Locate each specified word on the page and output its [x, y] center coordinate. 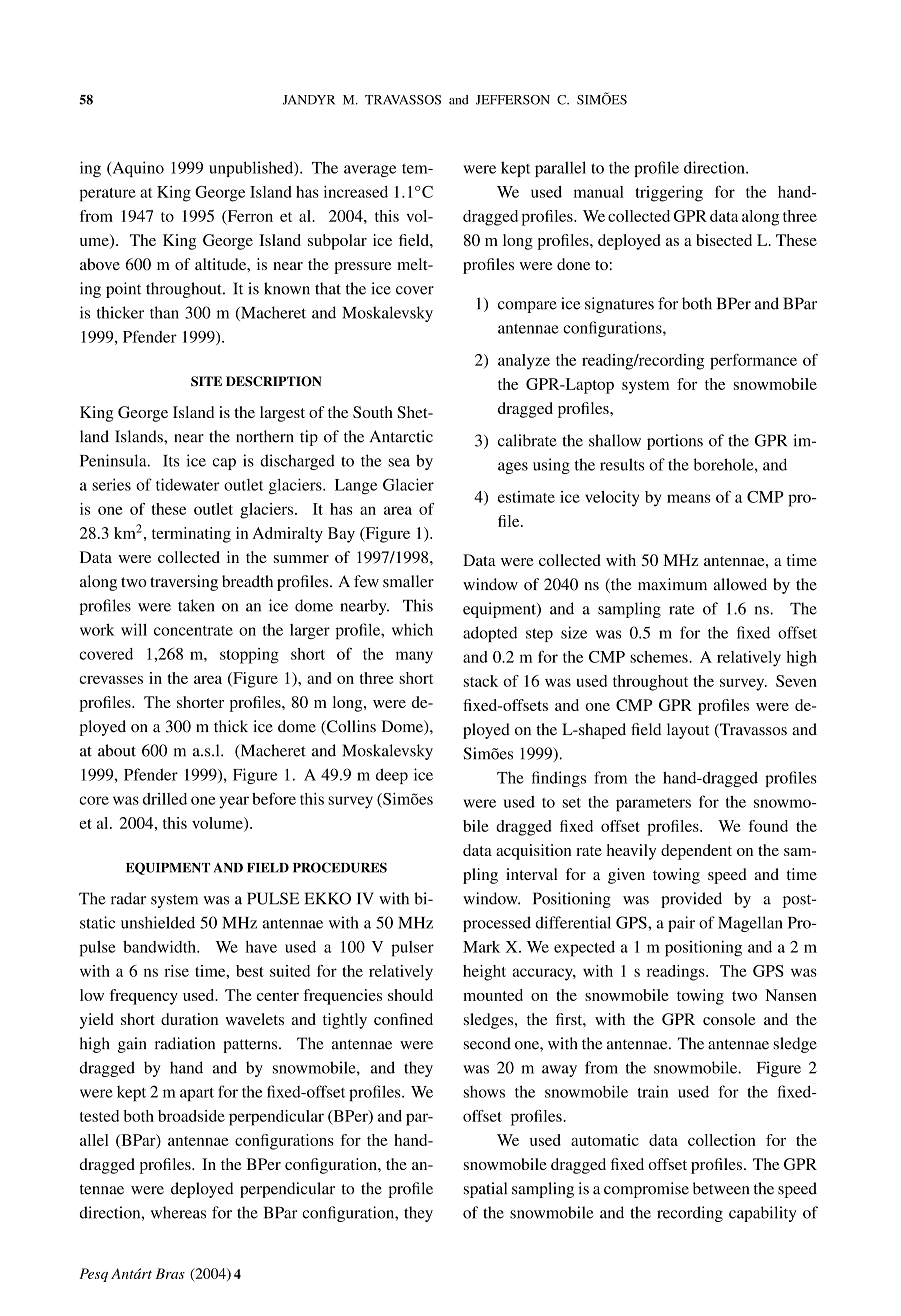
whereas [178, 1212]
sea [399, 462]
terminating [191, 535]
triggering [669, 194]
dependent [696, 852]
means [688, 498]
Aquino [137, 169]
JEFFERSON [513, 100]
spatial [485, 1190]
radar [128, 898]
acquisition [534, 852]
